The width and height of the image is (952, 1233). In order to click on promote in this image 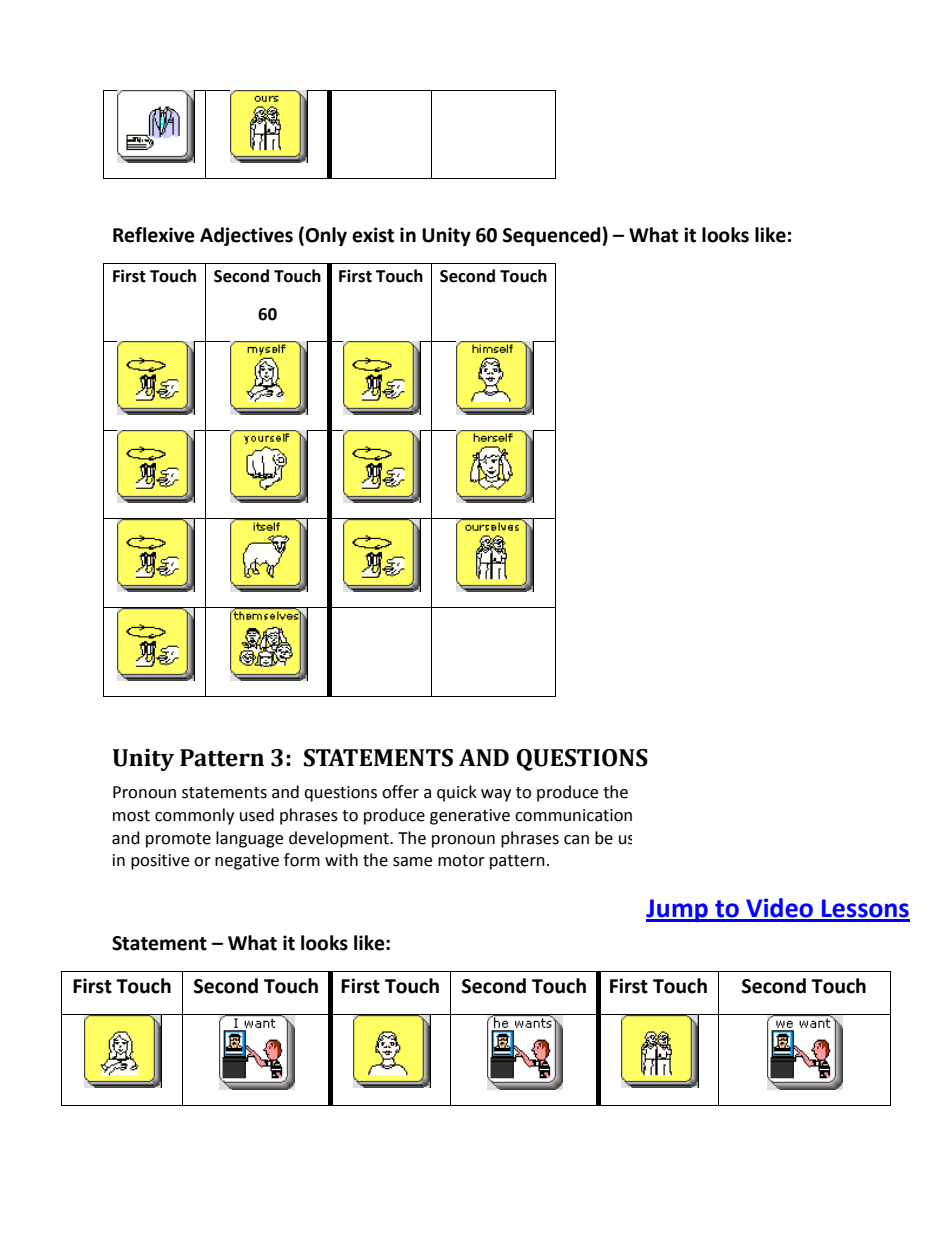, I will do `click(178, 840)`.
